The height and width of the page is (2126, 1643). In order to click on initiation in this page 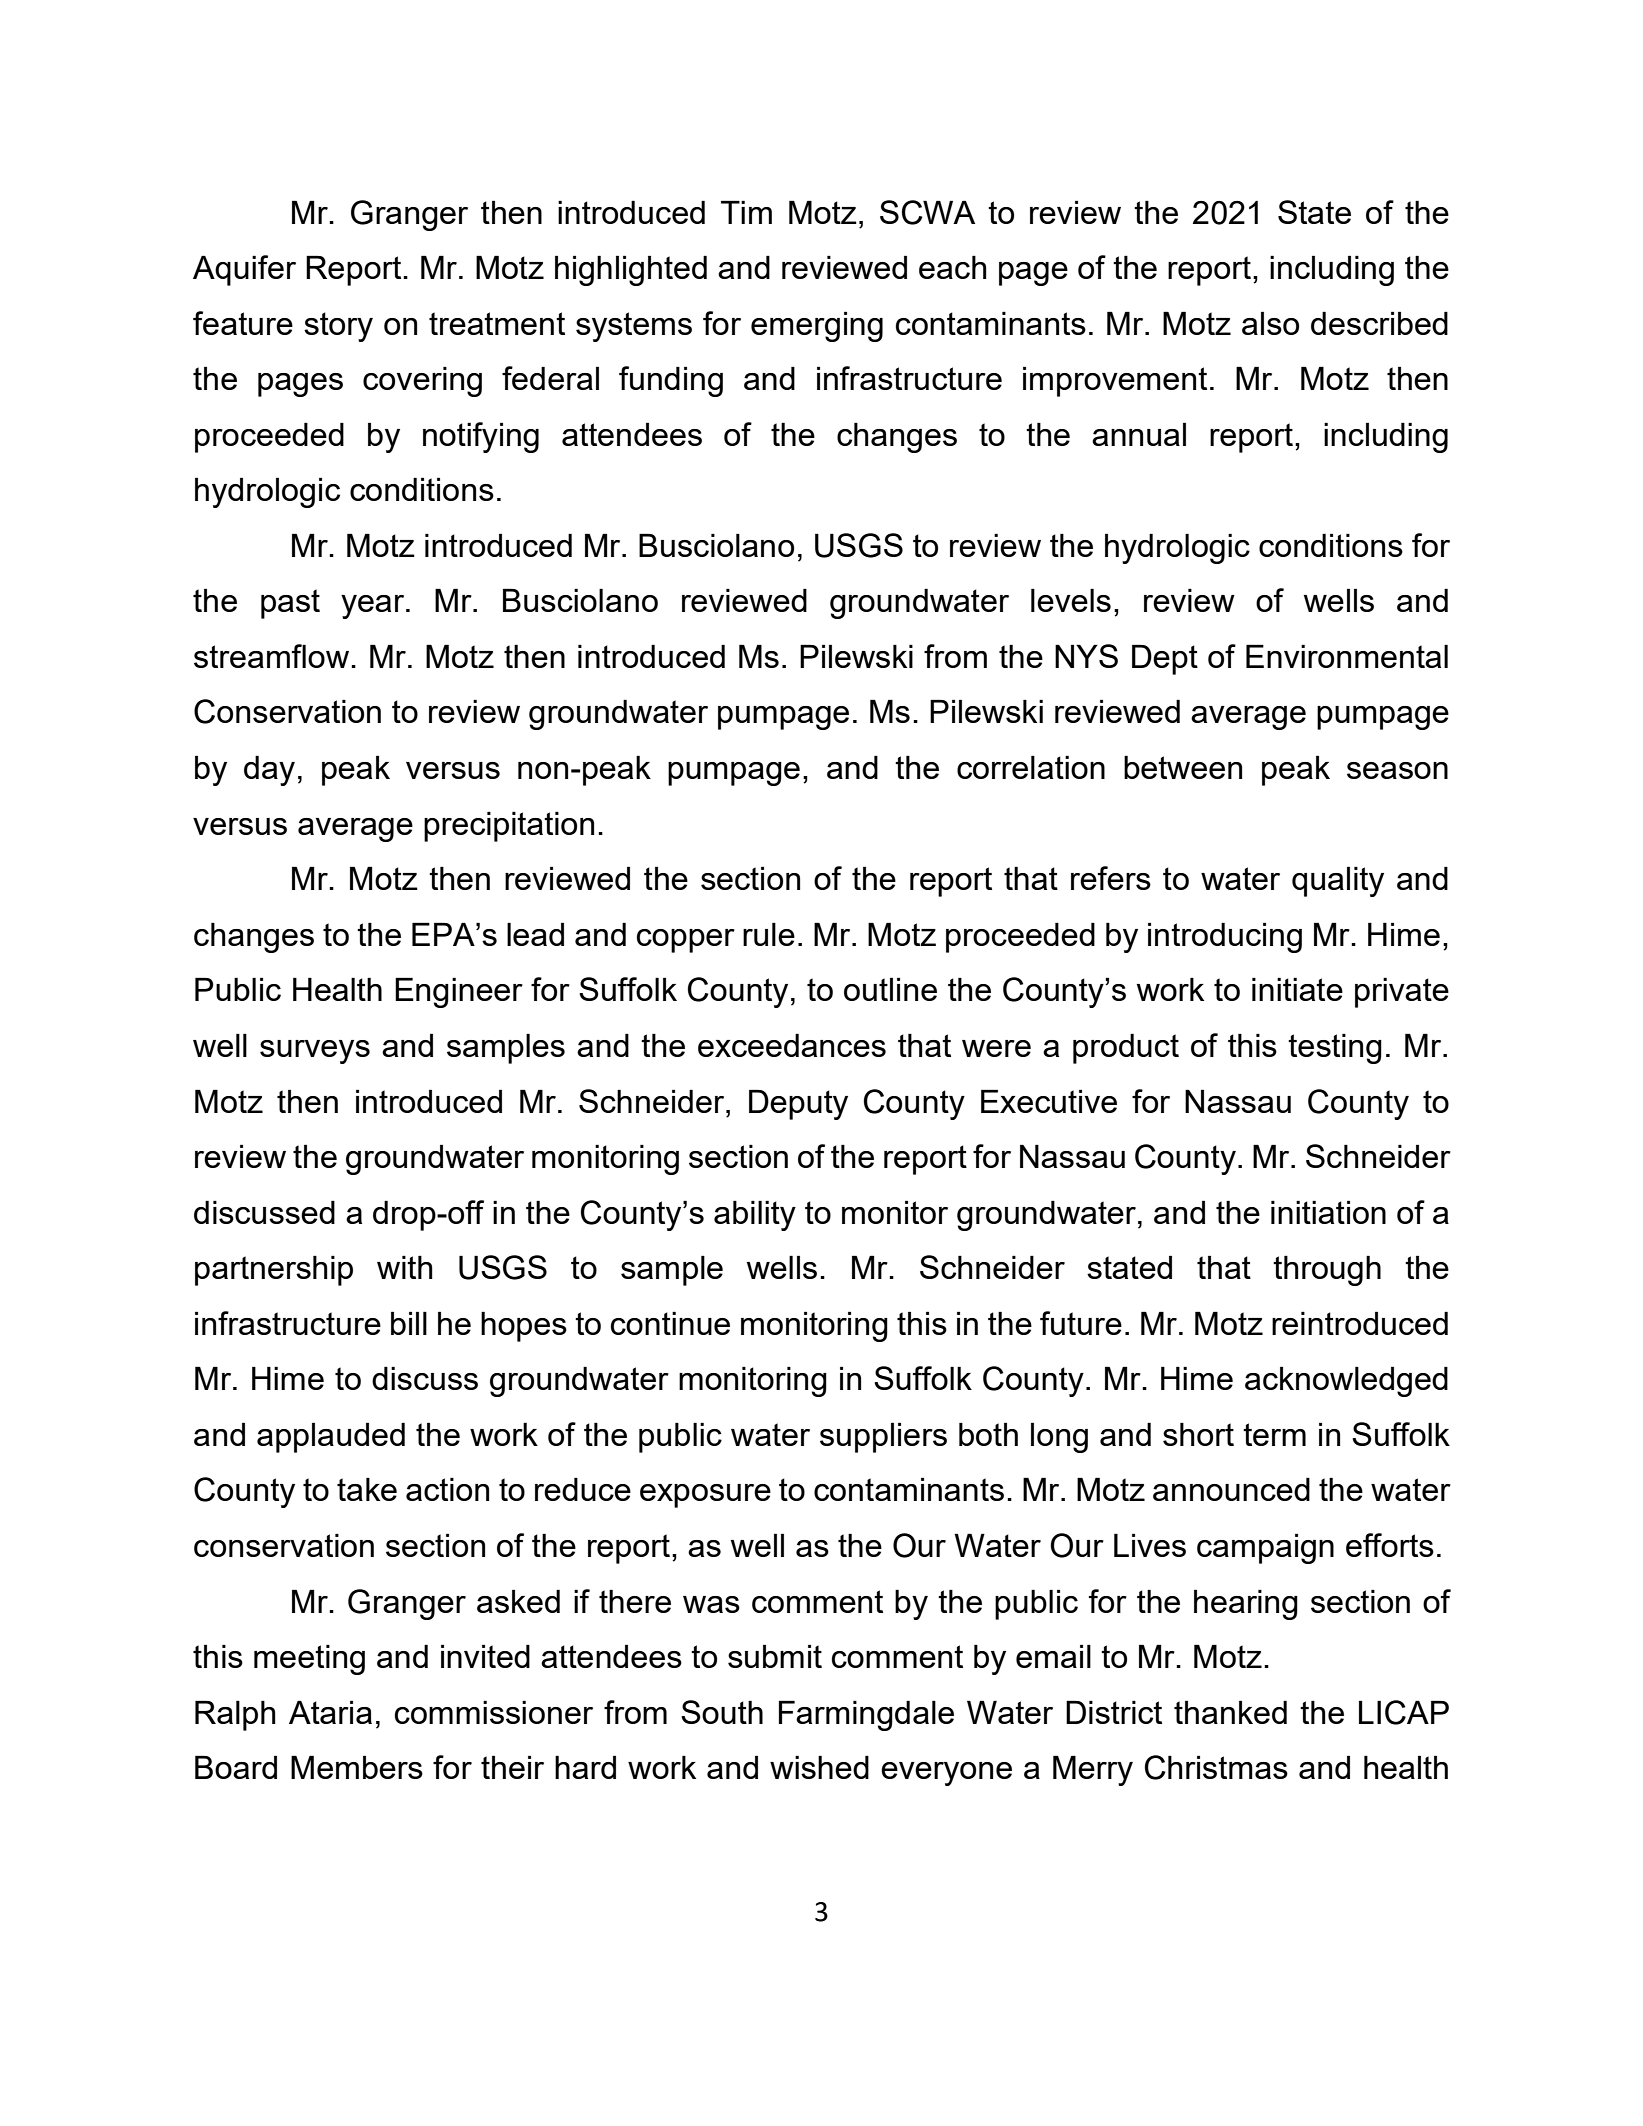, I will do `click(1328, 1212)`.
